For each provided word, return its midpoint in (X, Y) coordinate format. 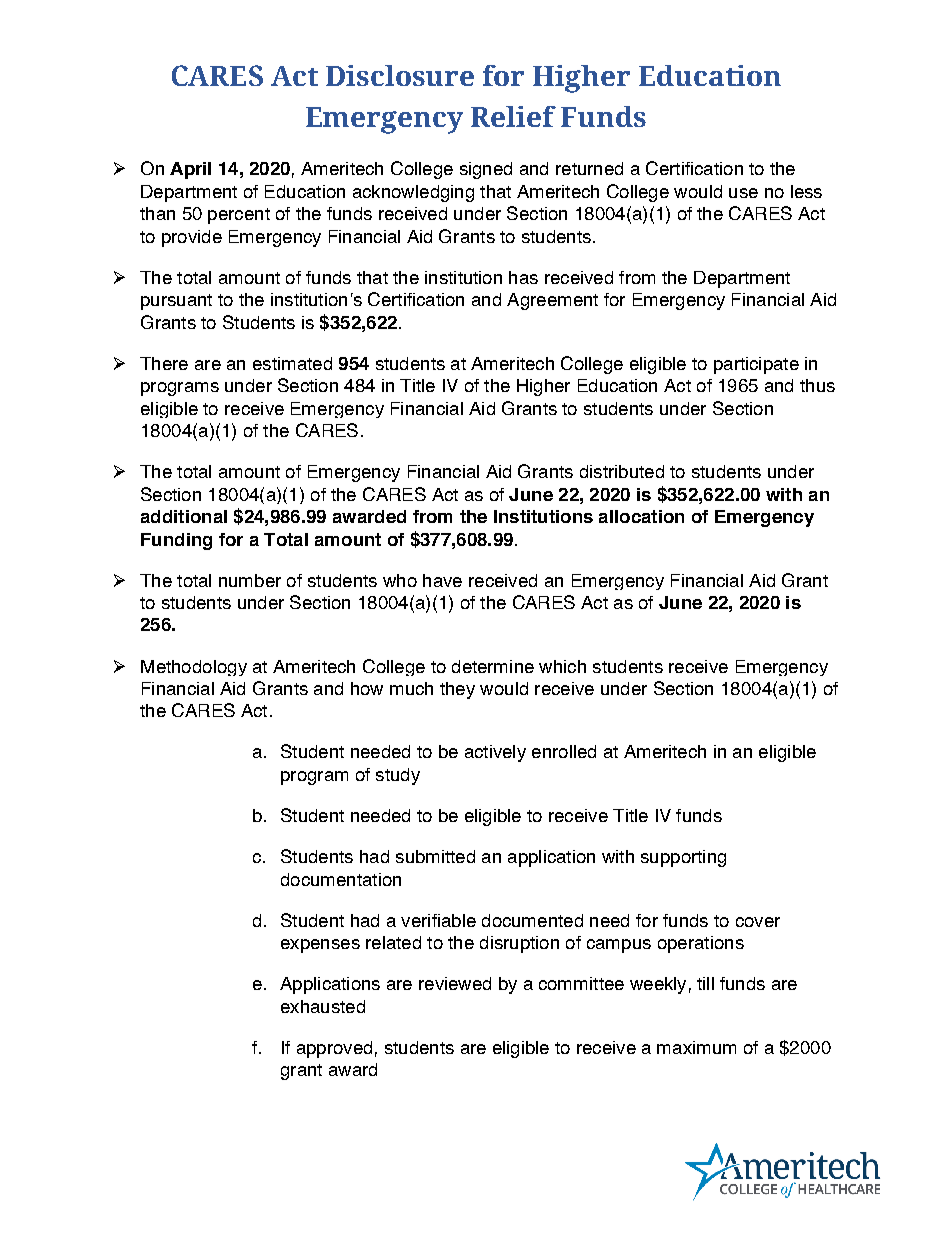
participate (756, 365)
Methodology (194, 668)
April (190, 170)
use (743, 193)
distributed (622, 471)
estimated (292, 363)
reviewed (455, 983)
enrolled (564, 751)
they (457, 690)
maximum (696, 1047)
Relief (513, 116)
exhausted (323, 1006)
